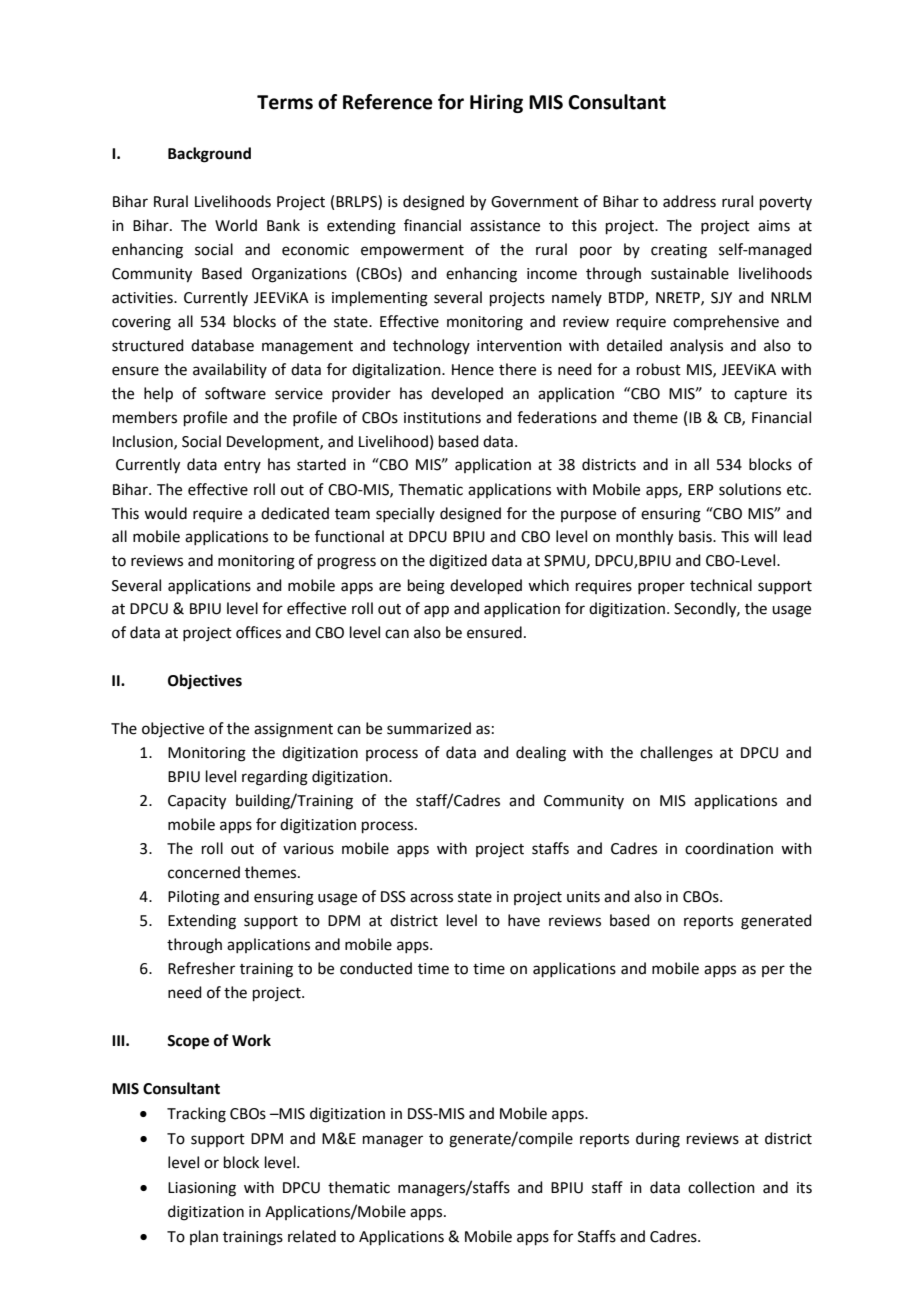 This screenshot has width=924, height=1308. I want to click on collection, so click(721, 1187).
